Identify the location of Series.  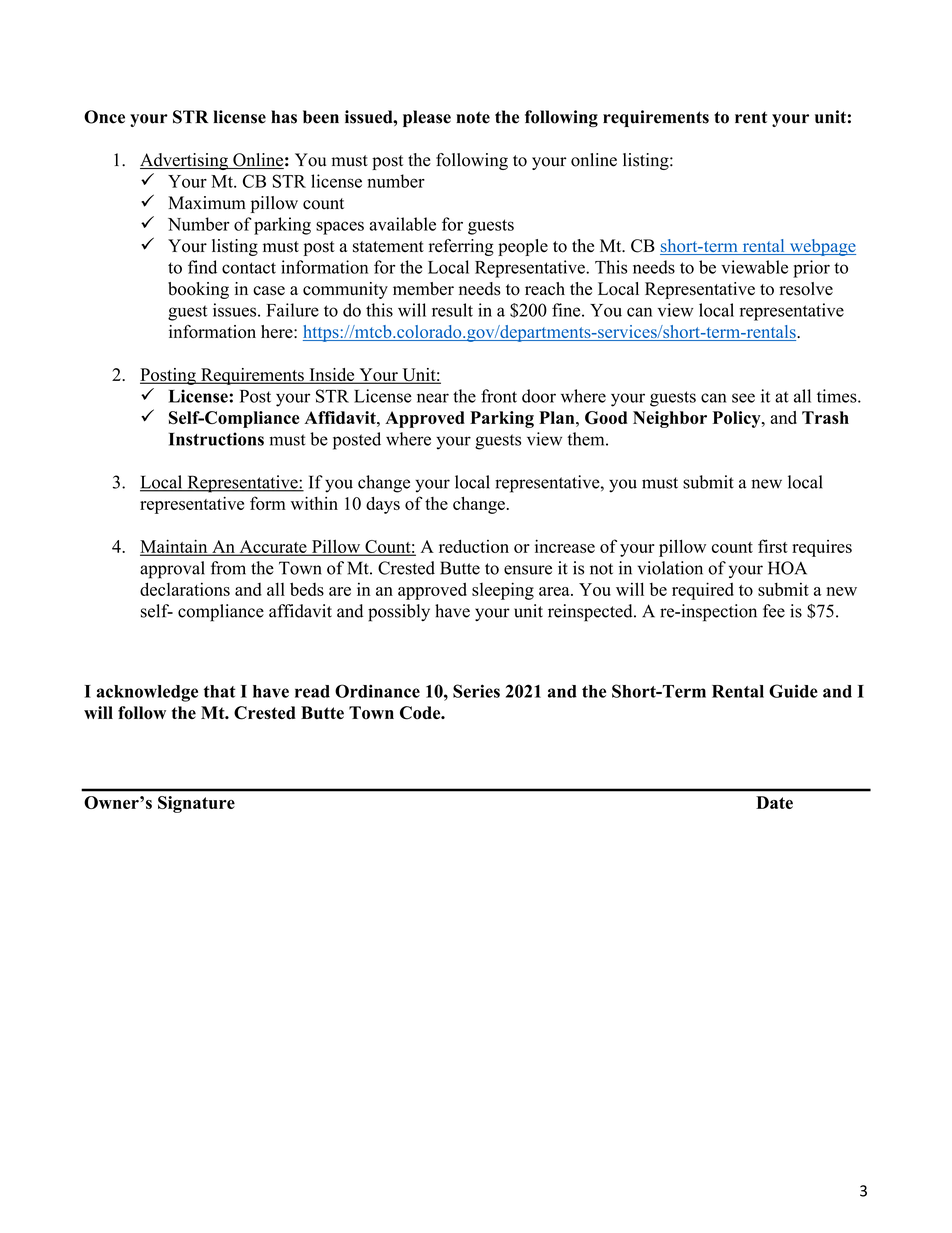
(476, 691).
